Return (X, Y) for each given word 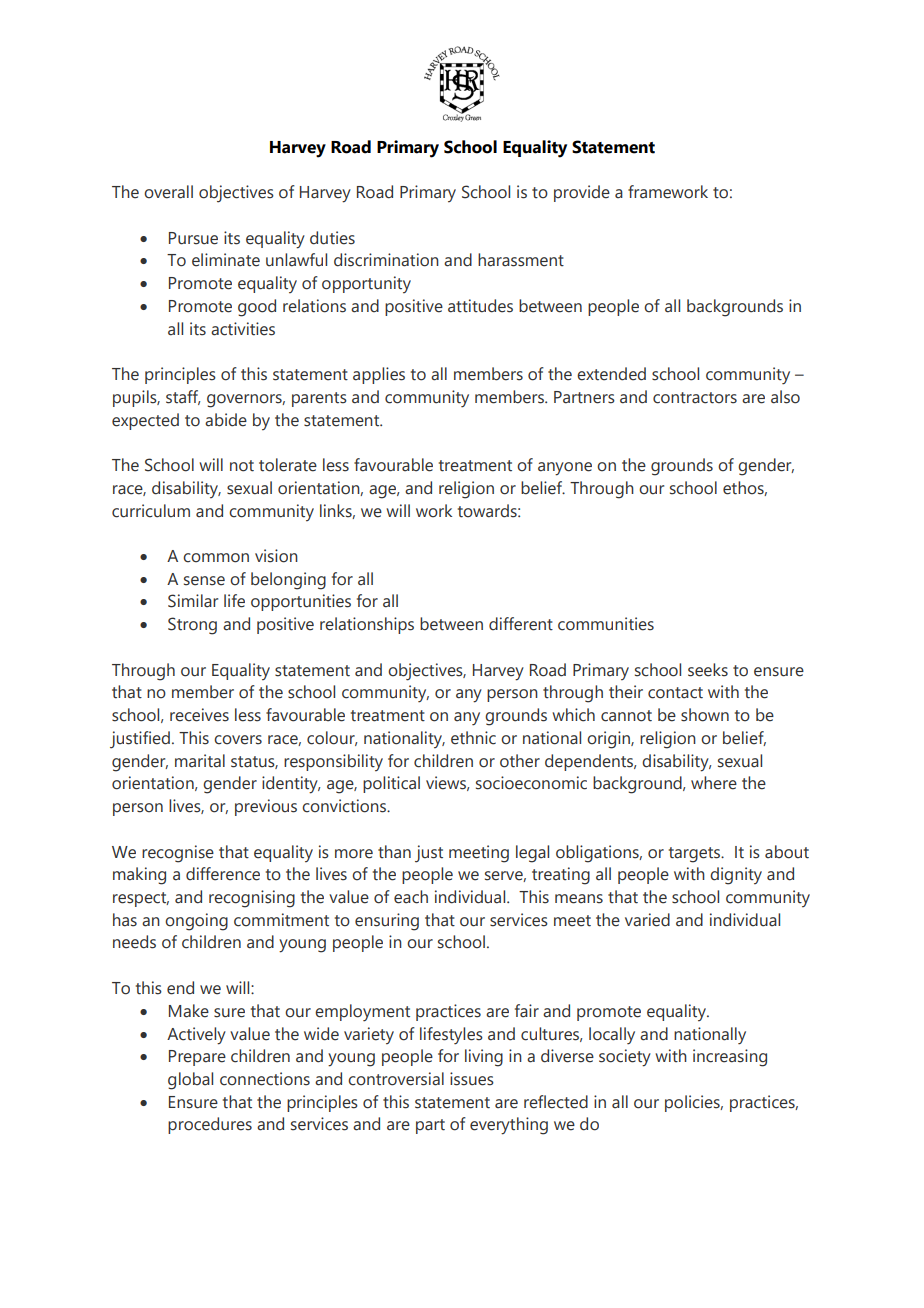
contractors (695, 398)
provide (582, 193)
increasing (730, 1058)
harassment (521, 260)
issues (472, 1079)
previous (266, 807)
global (190, 1081)
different (521, 624)
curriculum (151, 511)
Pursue (193, 238)
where (714, 783)
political (391, 784)
